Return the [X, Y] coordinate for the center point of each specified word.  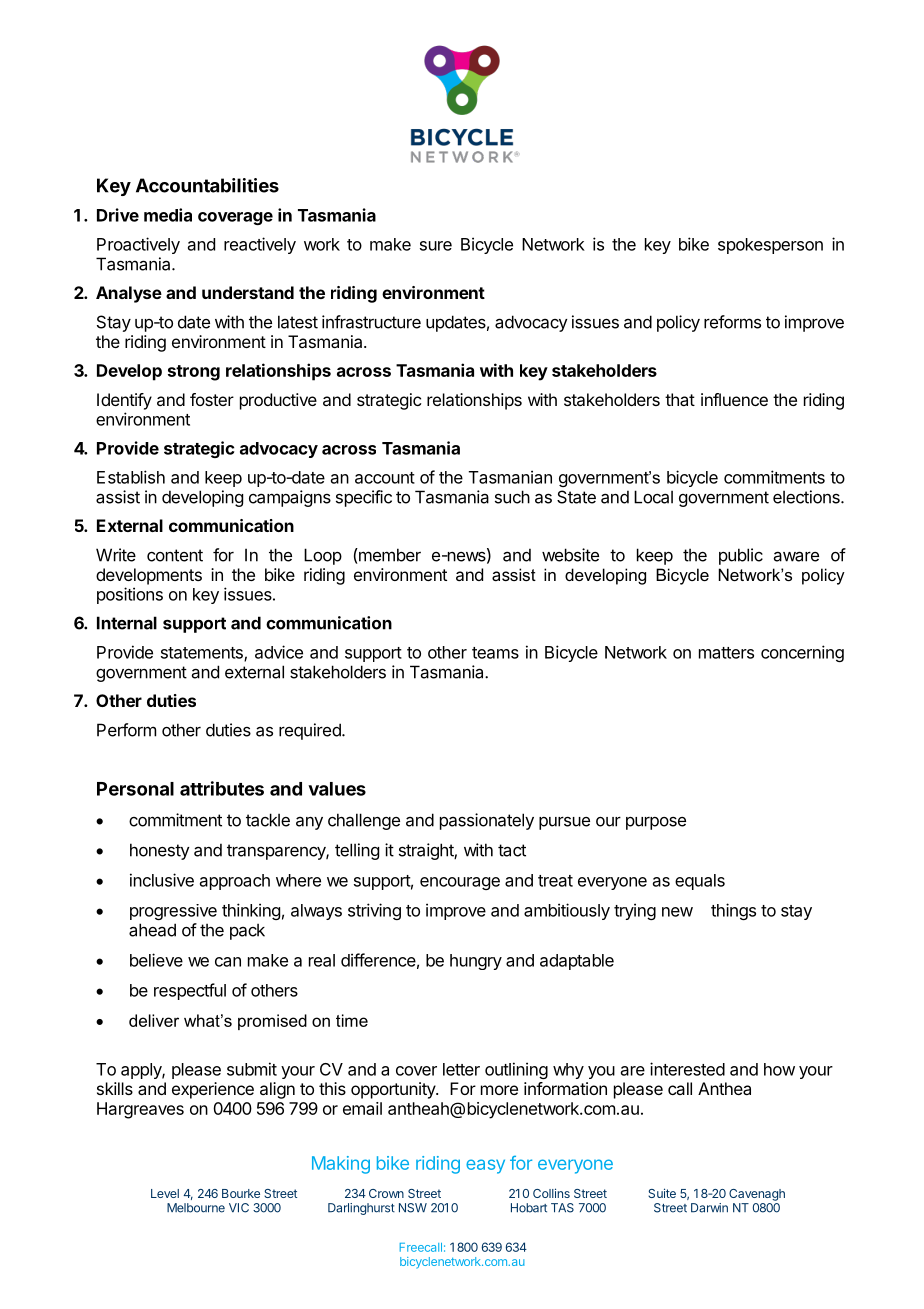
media [168, 215]
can [228, 962]
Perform [126, 730]
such [512, 497]
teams [495, 653]
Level [165, 1193]
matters [726, 653]
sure [436, 246]
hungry [476, 962]
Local [653, 497]
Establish [131, 477]
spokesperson [770, 246]
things [733, 911]
